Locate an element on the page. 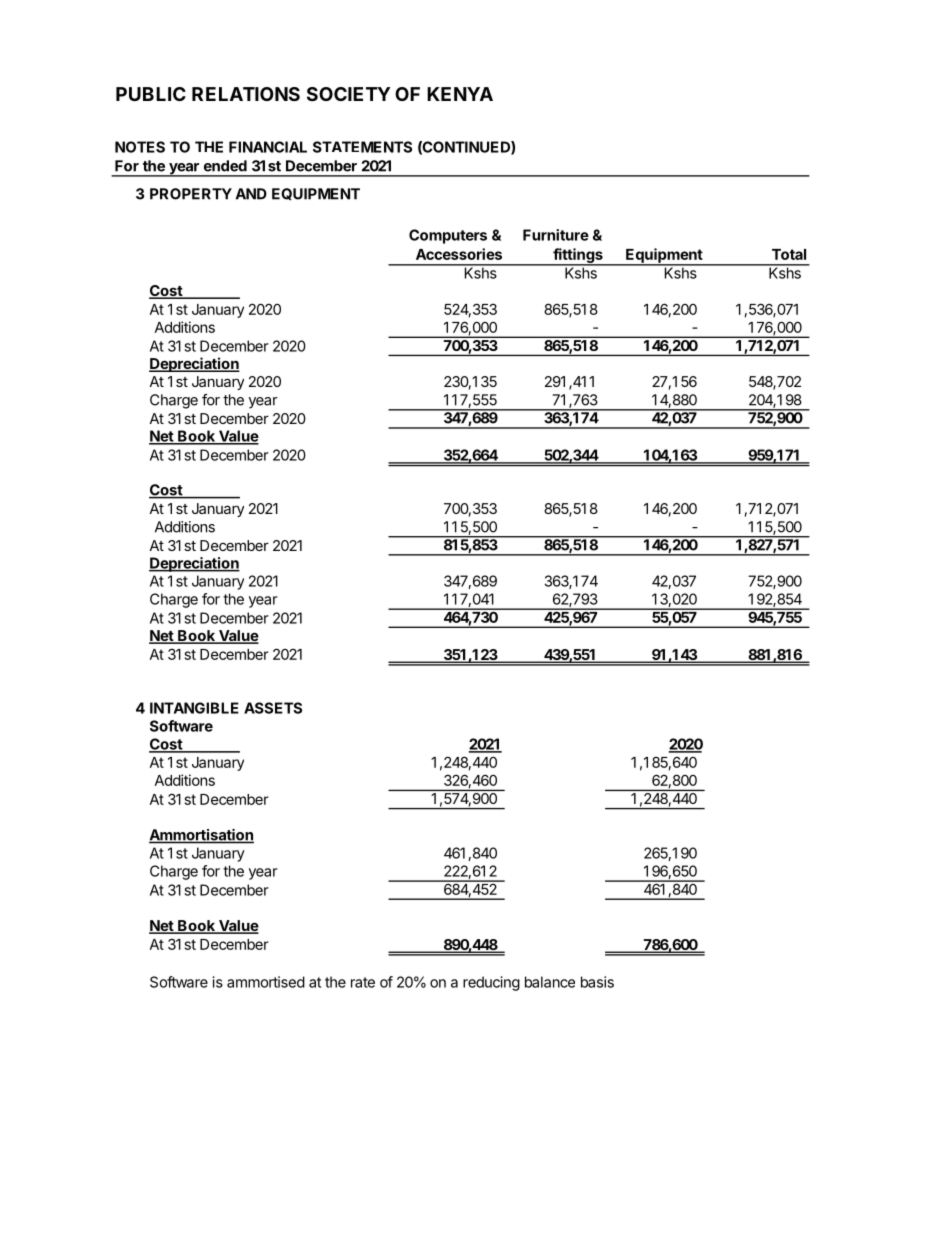 This page has height=1233, width=952. rate is located at coordinates (363, 982).
